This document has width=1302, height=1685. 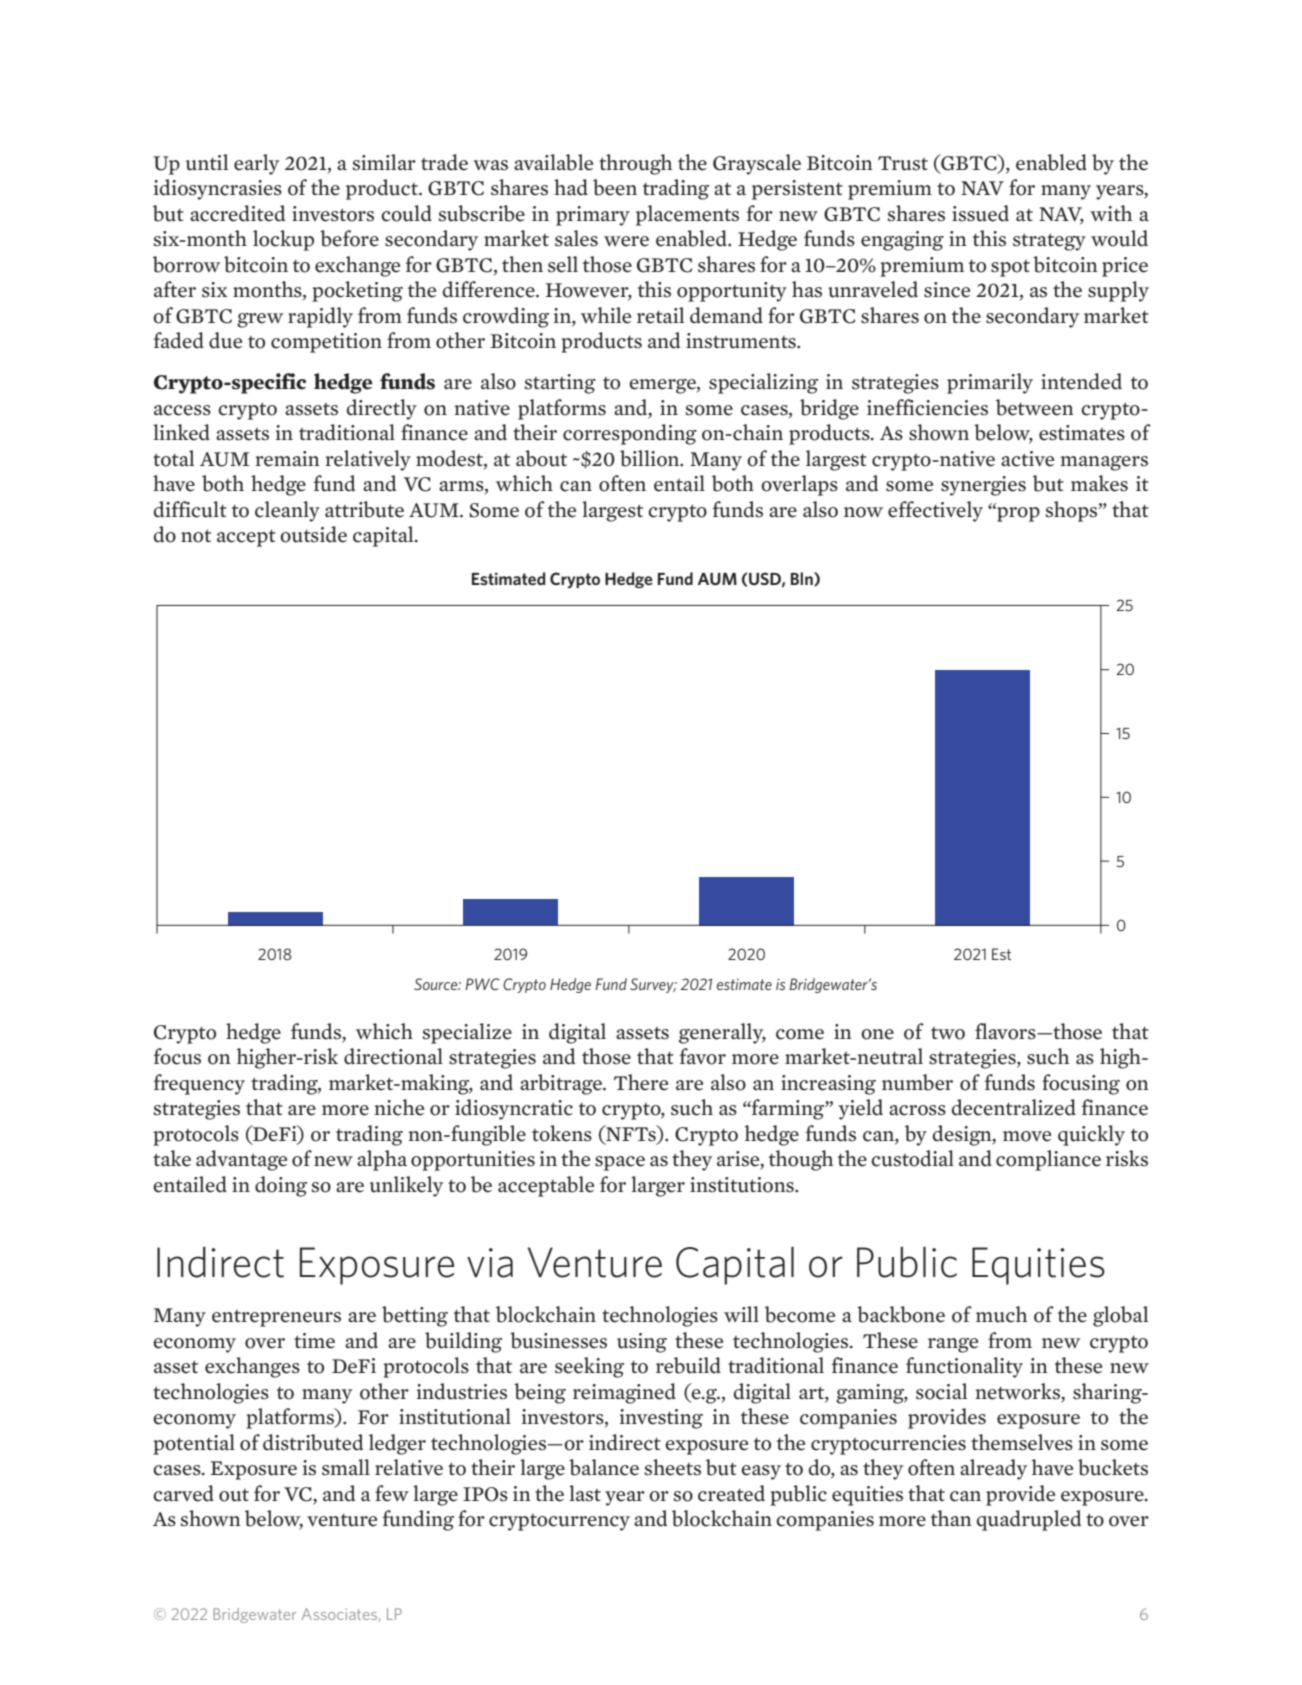 I want to click on already, so click(x=993, y=1469).
